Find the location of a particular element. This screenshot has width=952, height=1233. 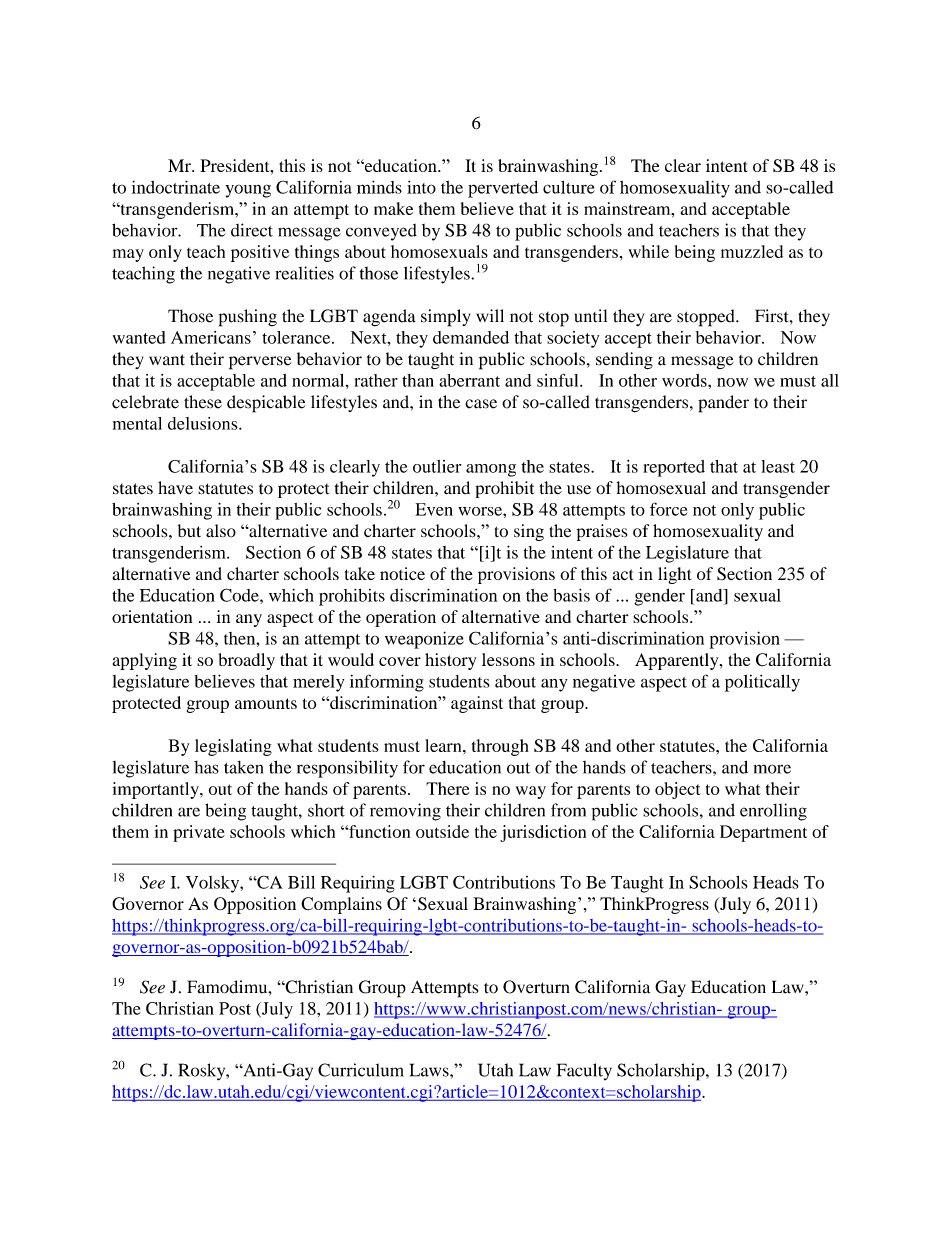

Faculty is located at coordinates (584, 1071).
